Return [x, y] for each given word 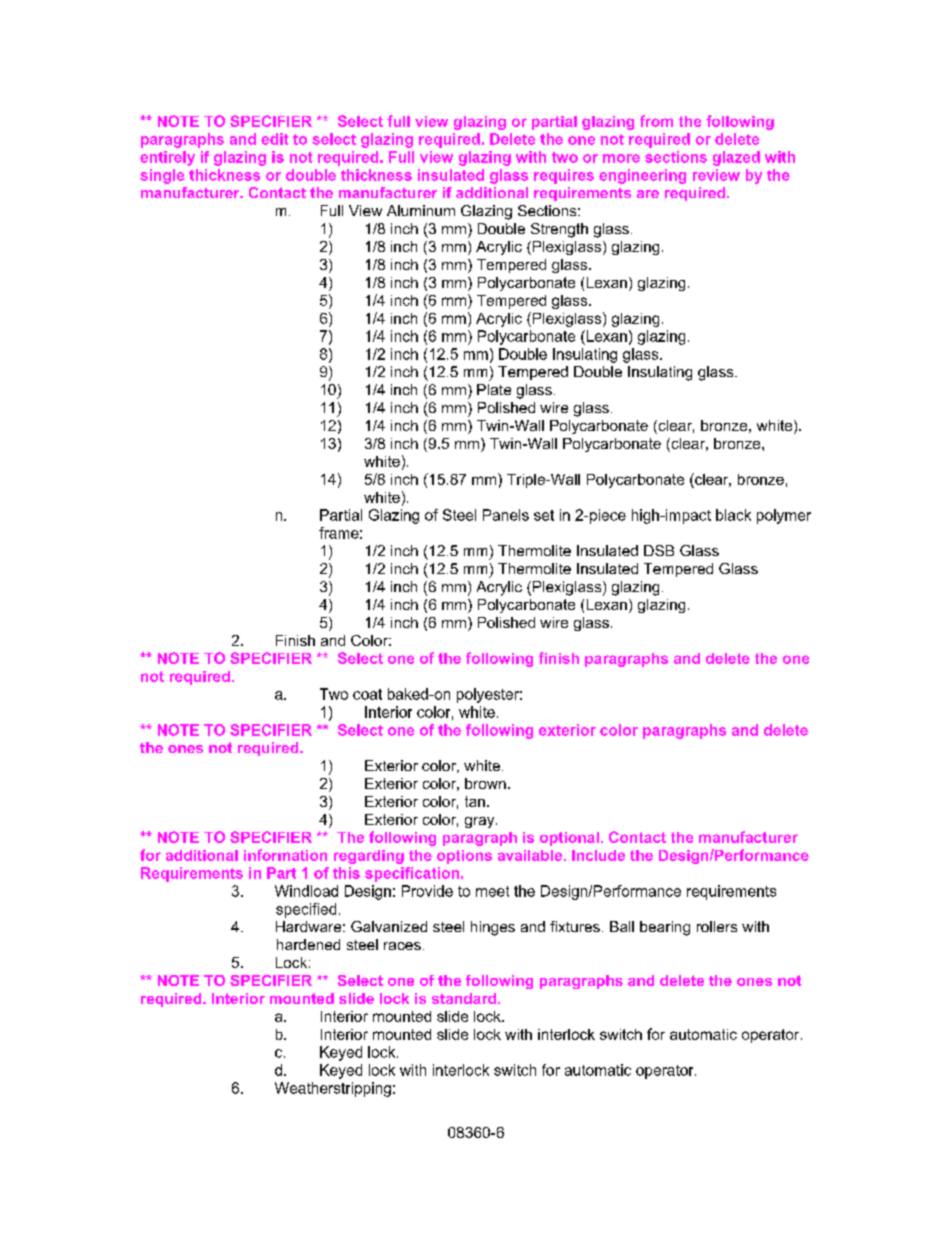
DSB [659, 550]
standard [465, 998]
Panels [506, 515]
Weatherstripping [333, 1089]
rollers [717, 926]
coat [367, 694]
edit [274, 139]
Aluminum [421, 210]
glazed [736, 158]
